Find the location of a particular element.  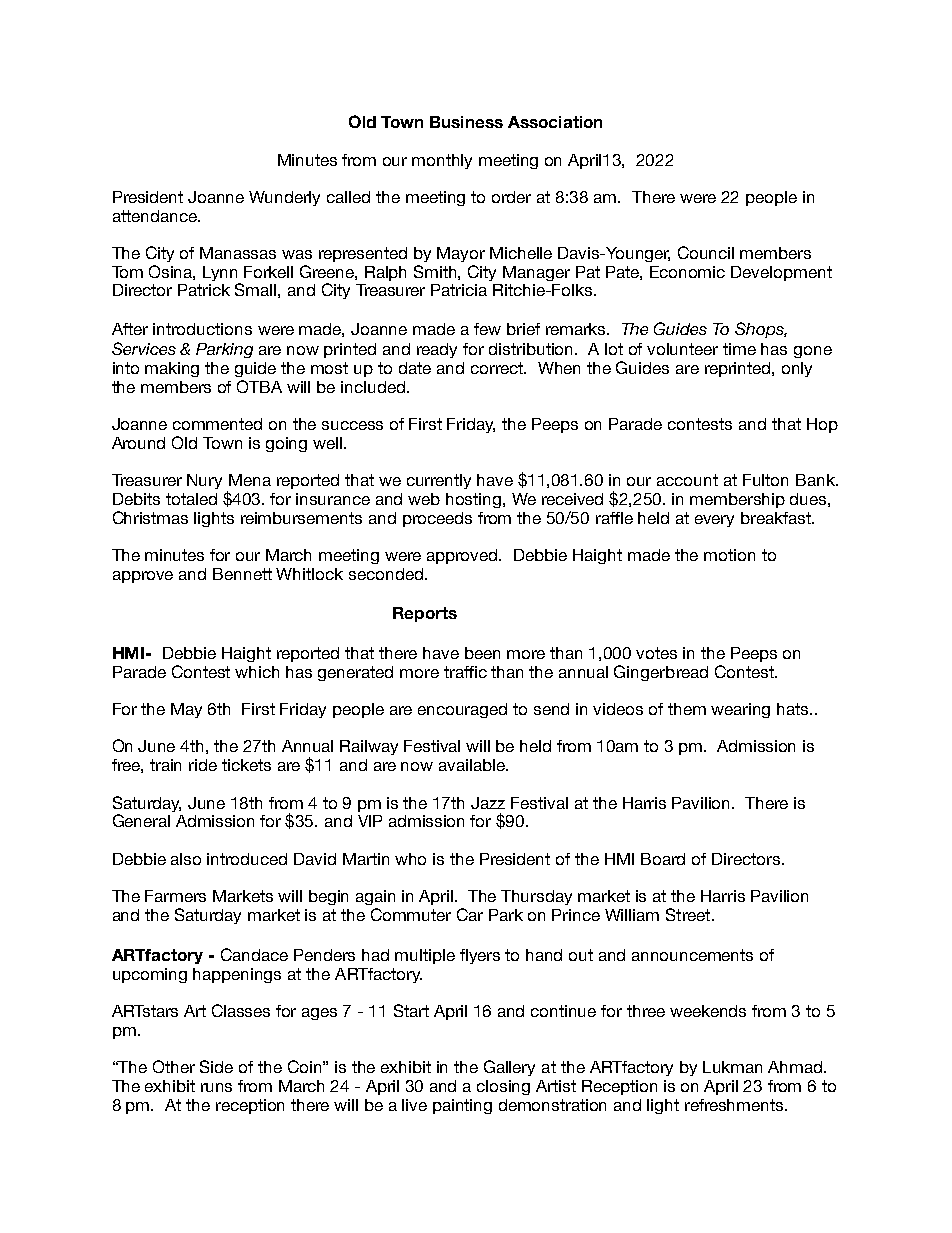

closing is located at coordinates (503, 1087).
